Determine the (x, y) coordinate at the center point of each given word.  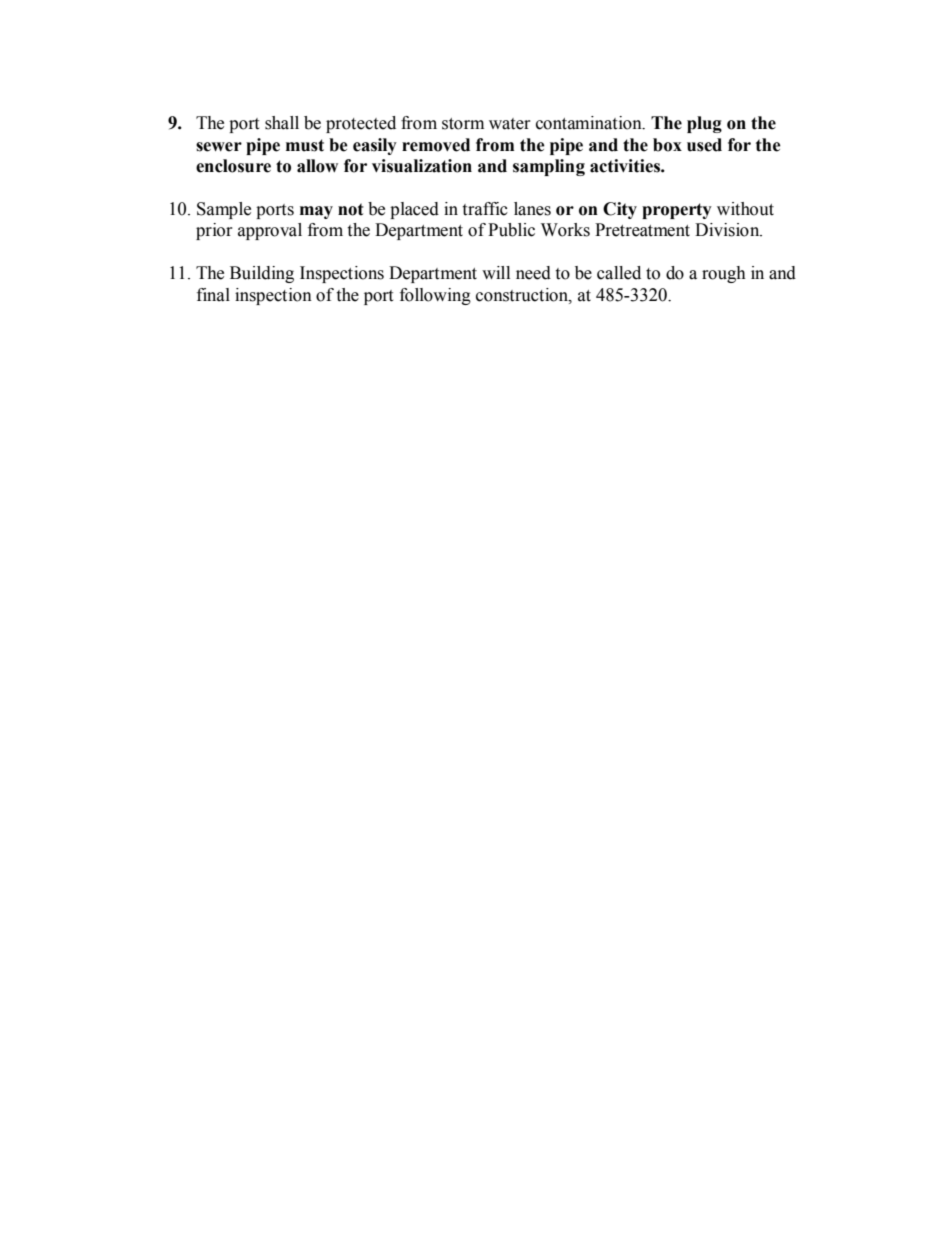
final (213, 295)
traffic (485, 209)
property (677, 211)
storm (463, 124)
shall (282, 123)
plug (704, 124)
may (316, 212)
